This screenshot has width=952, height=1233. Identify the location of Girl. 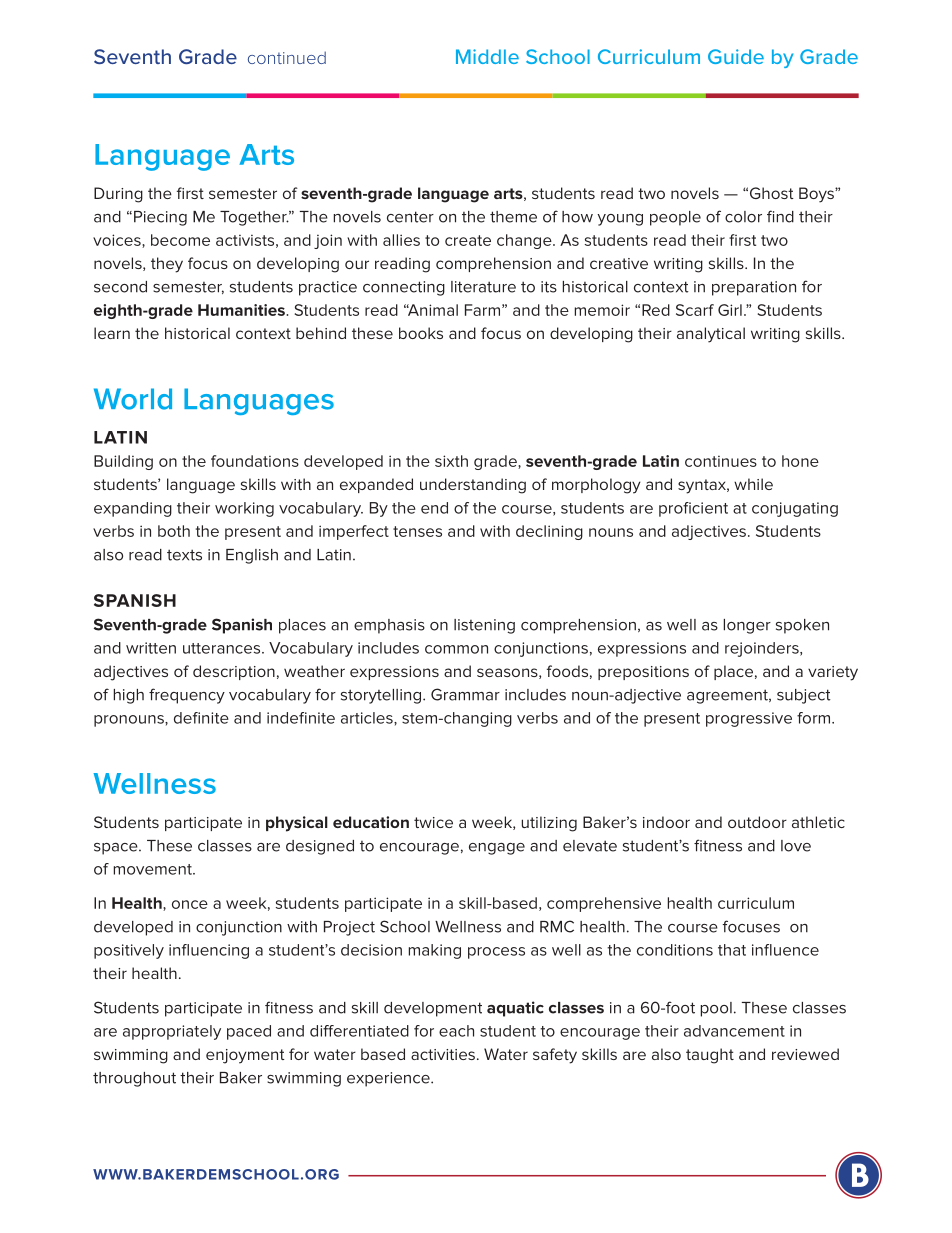
(730, 310).
